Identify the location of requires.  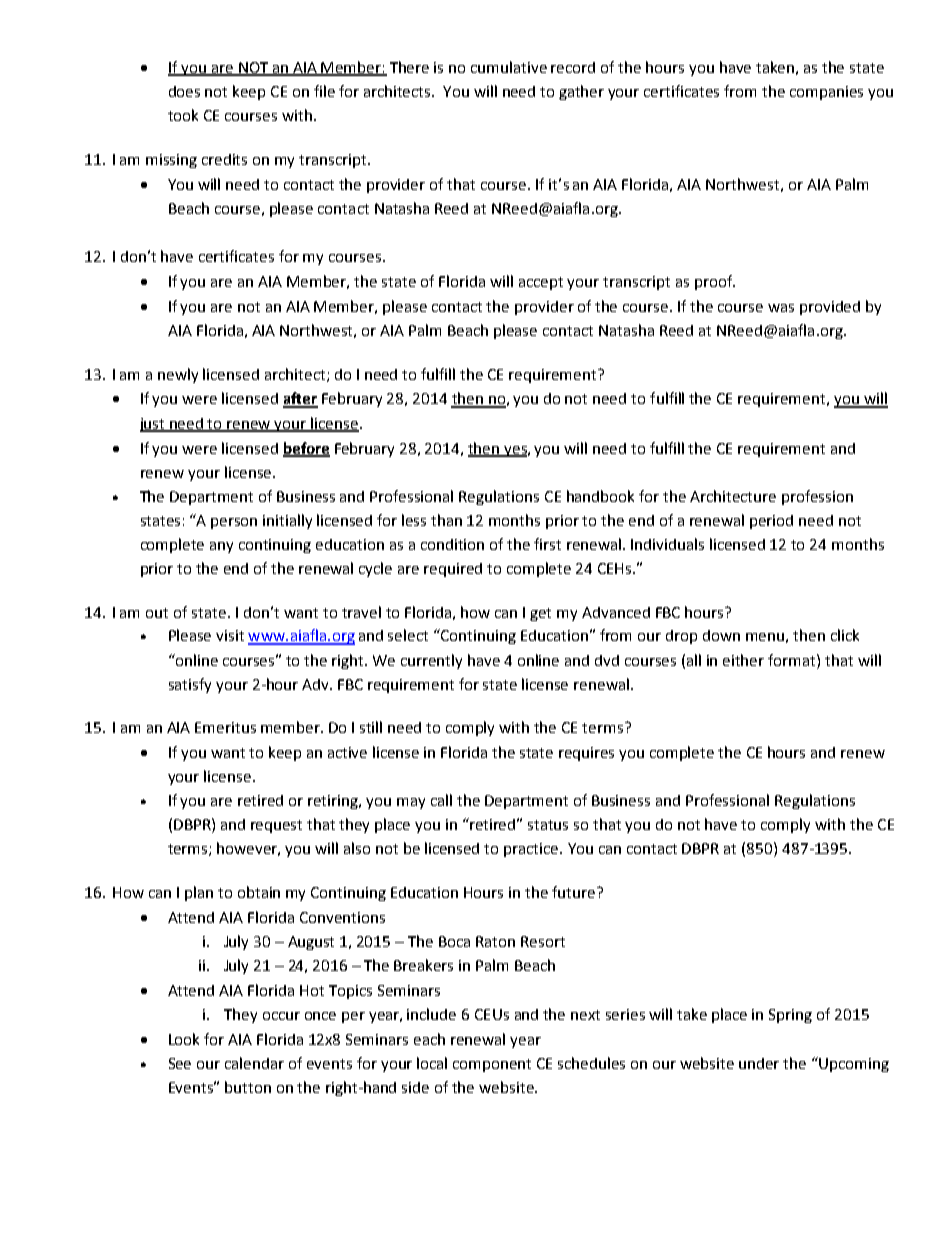
(586, 754).
